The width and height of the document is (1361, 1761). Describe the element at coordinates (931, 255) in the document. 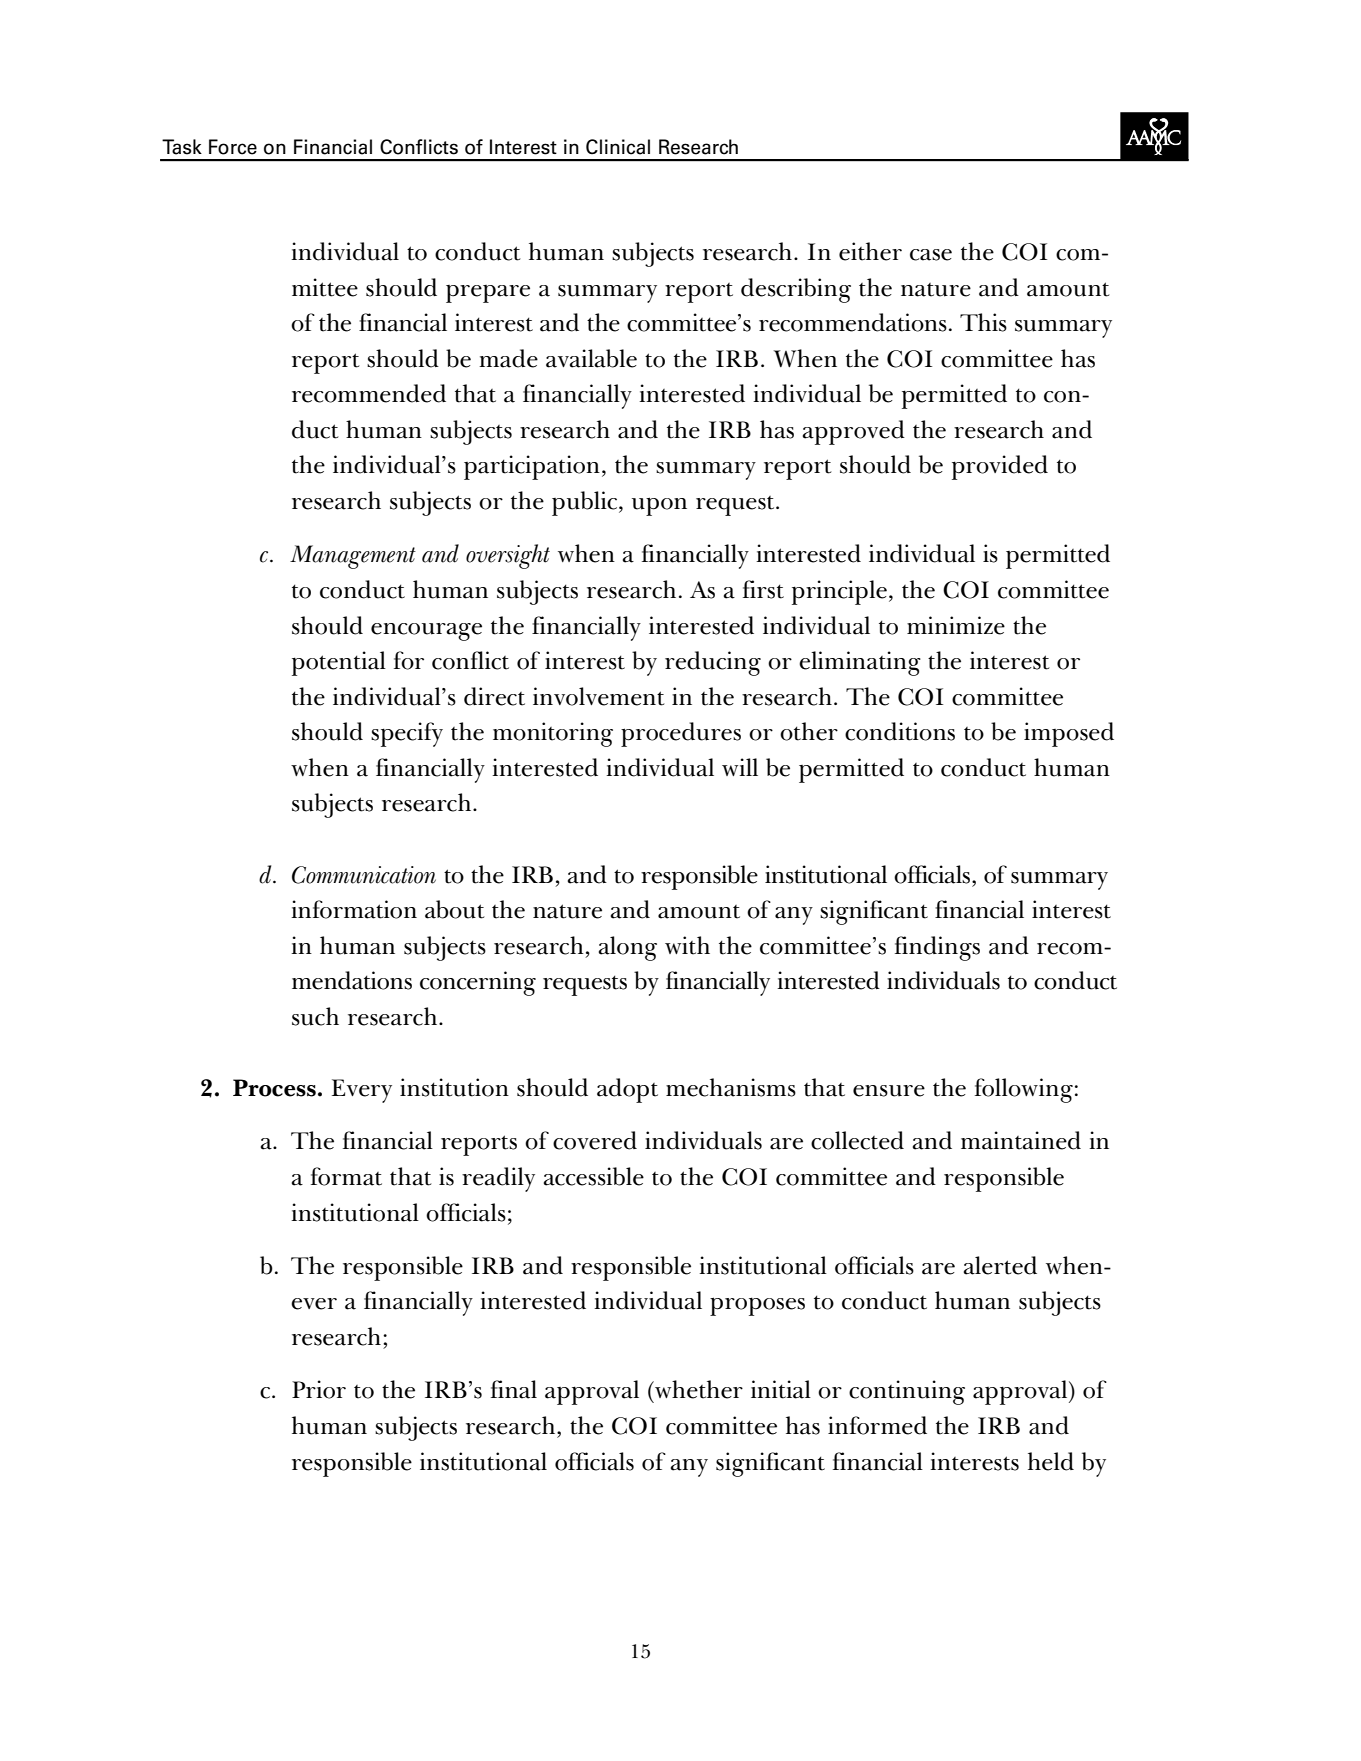

I see `case` at that location.
